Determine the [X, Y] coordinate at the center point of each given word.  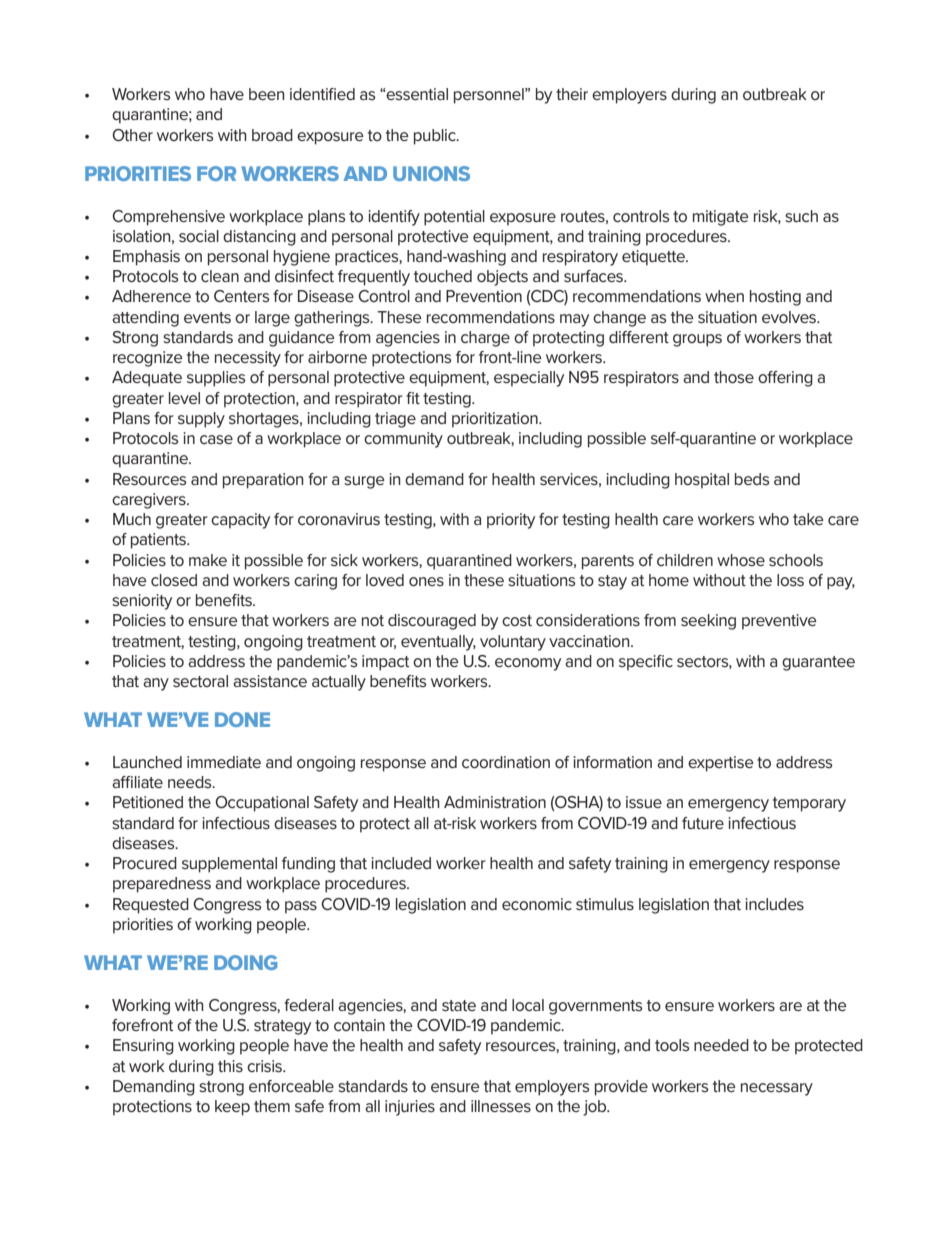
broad [272, 135]
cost [517, 620]
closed [174, 580]
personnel [490, 96]
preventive [779, 622]
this [230, 1066]
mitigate [720, 218]
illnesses [501, 1106]
